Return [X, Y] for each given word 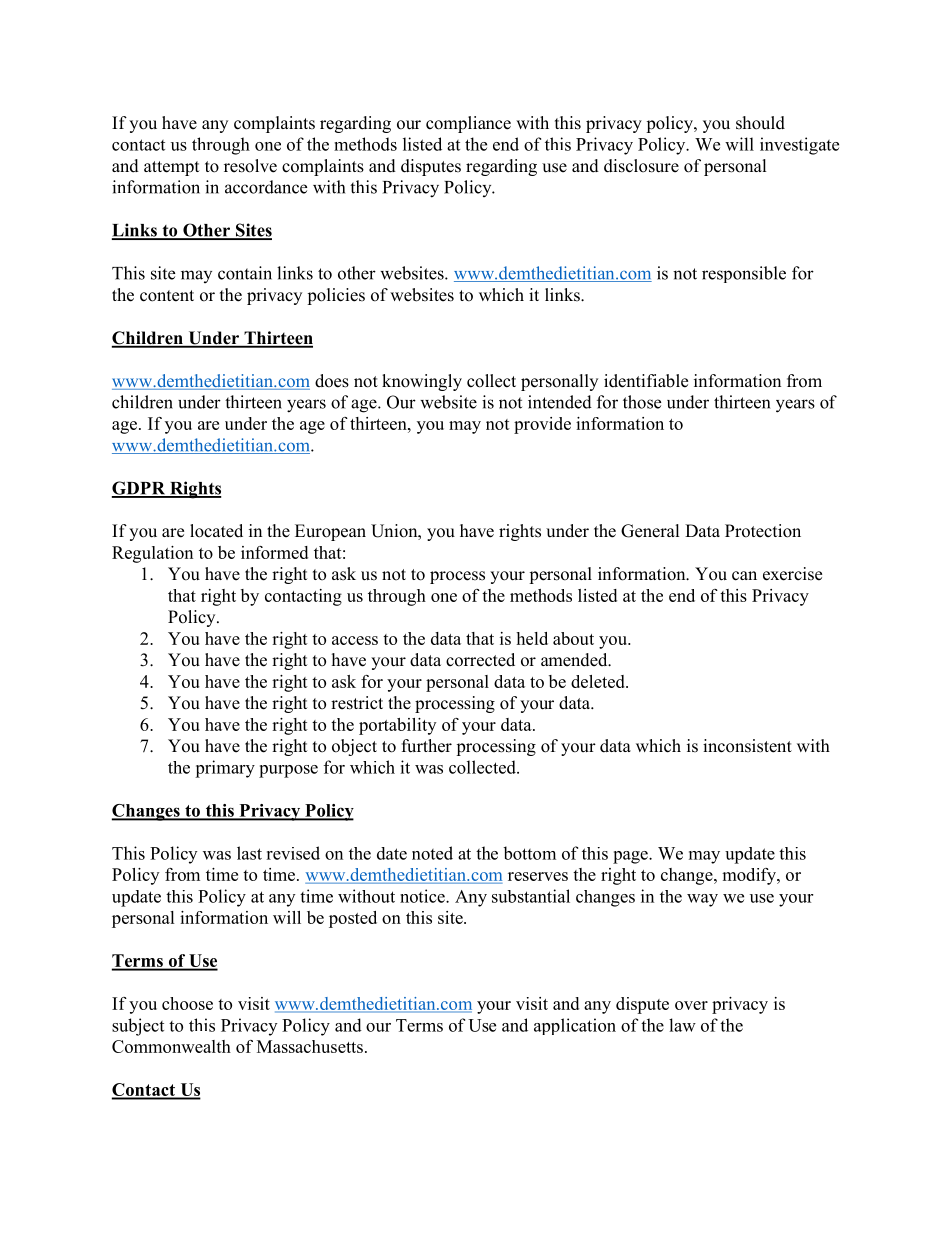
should [760, 123]
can [744, 576]
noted [432, 853]
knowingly [422, 382]
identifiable [646, 381]
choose [187, 1003]
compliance [468, 124]
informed [274, 552]
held [532, 638]
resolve [250, 166]
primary [225, 769]
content [167, 296]
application [575, 1026]
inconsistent [747, 746]
